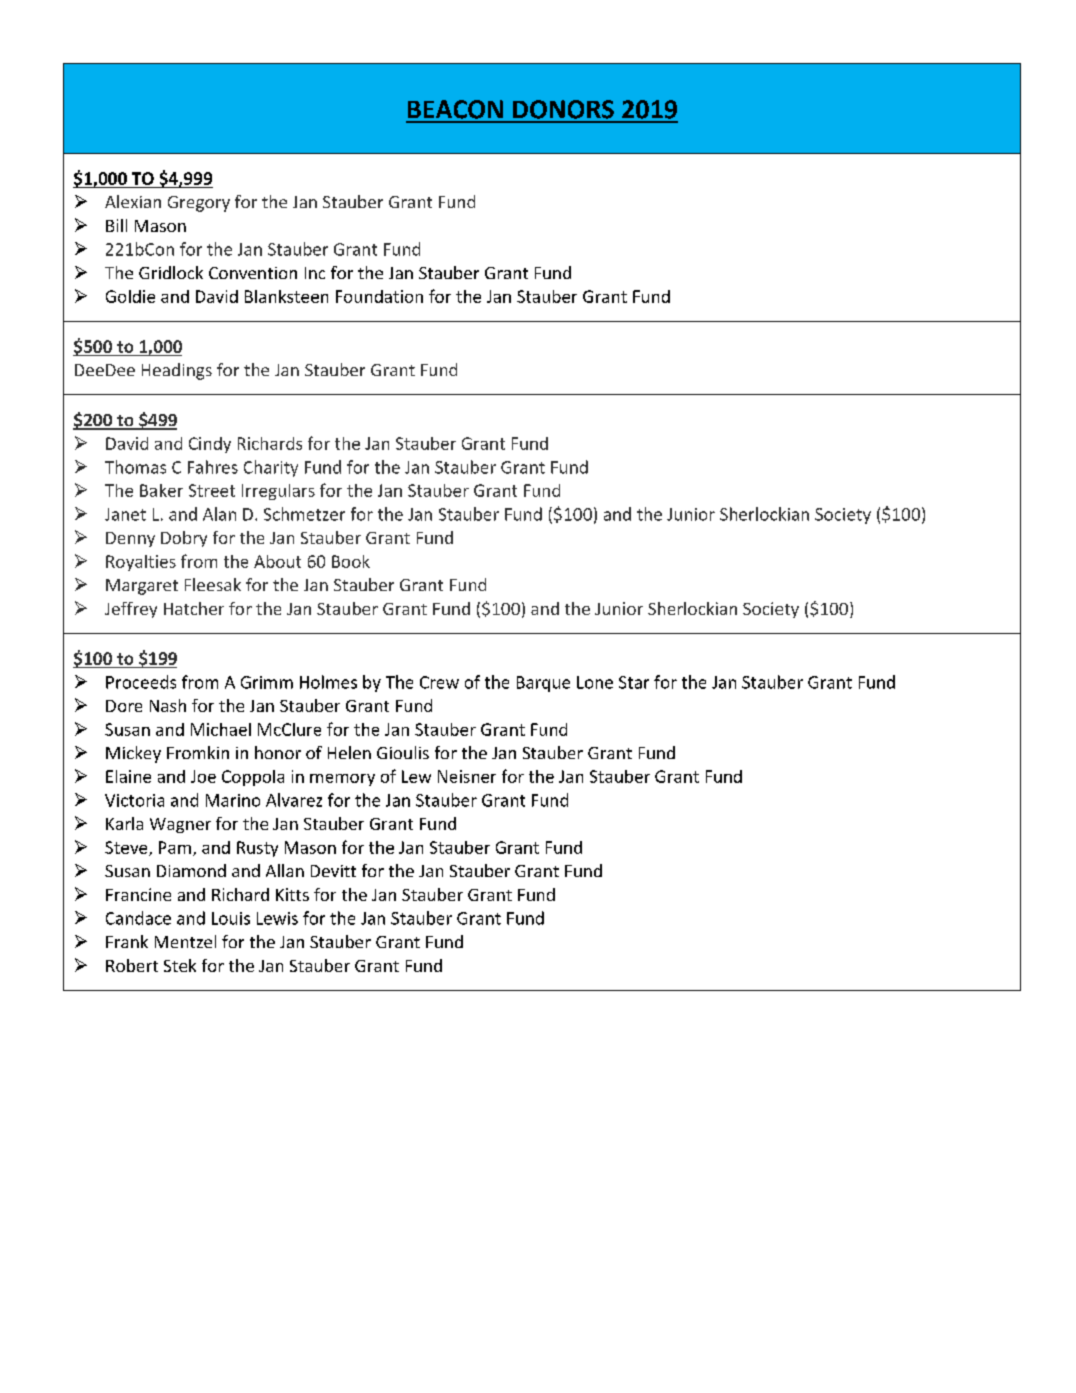 Image resolution: width=1076 pixels, height=1393 pixels. I want to click on Foundation, so click(379, 296).
